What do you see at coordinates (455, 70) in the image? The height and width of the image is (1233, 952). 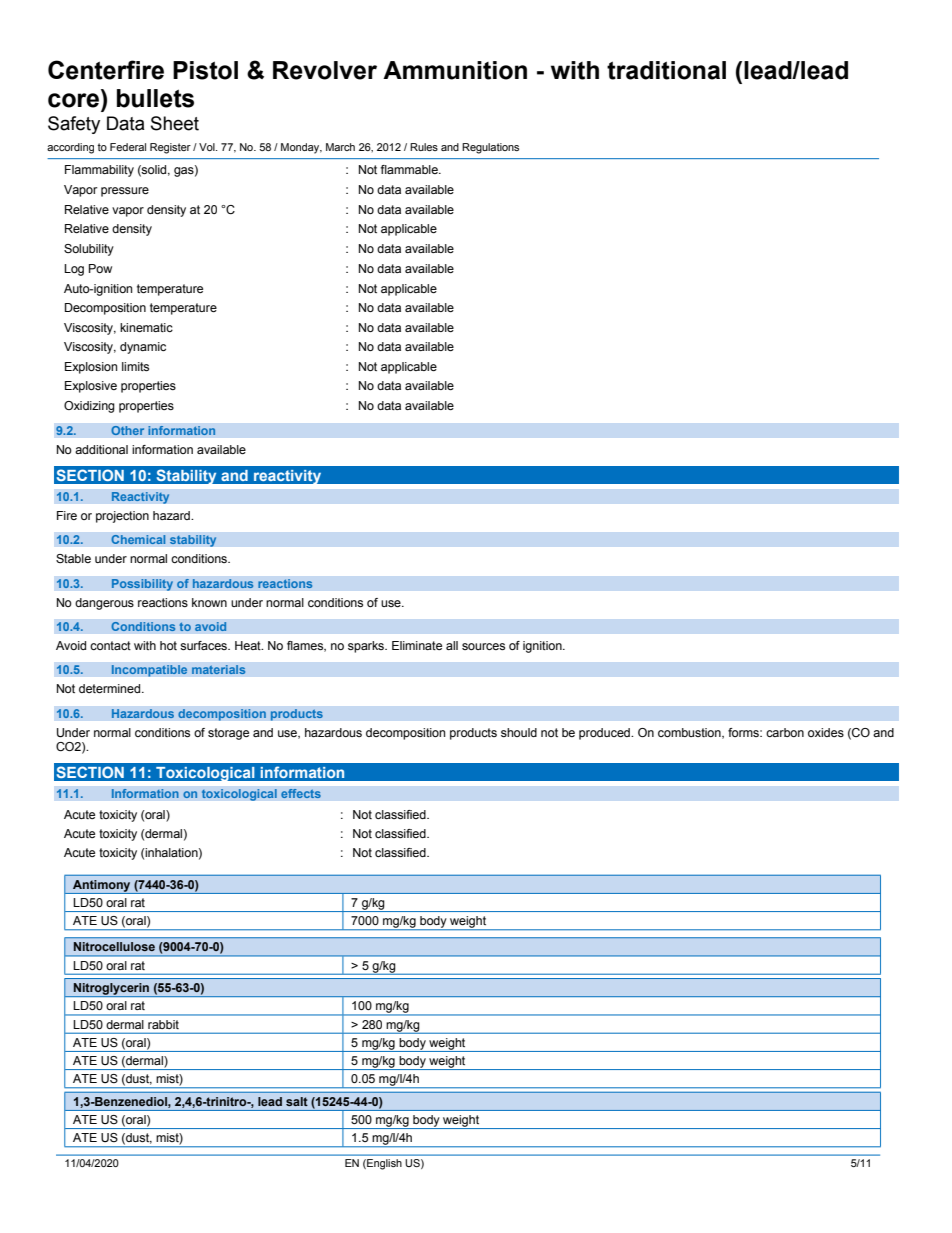 I see `Ammunition` at bounding box center [455, 70].
